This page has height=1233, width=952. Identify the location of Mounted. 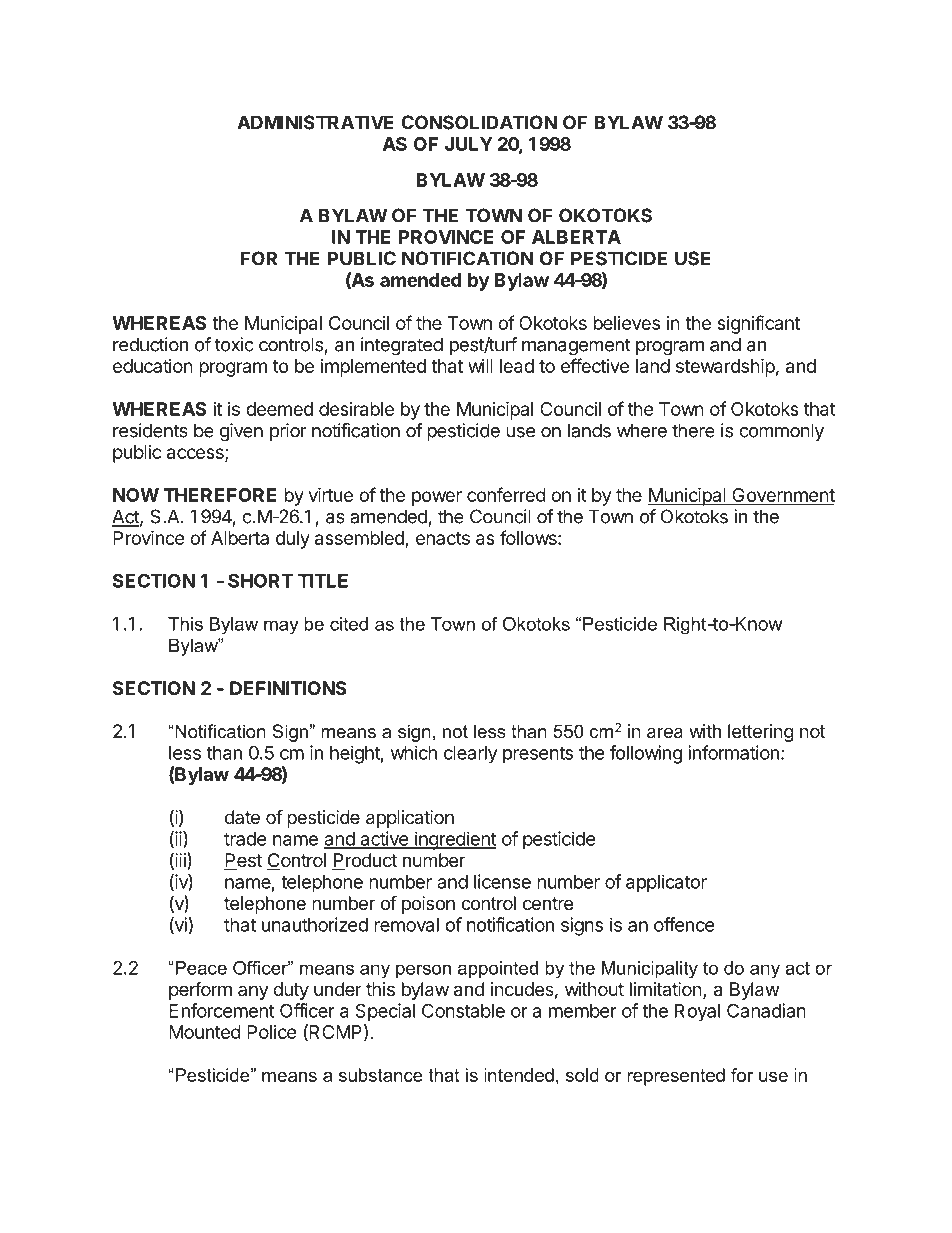
(205, 1032).
